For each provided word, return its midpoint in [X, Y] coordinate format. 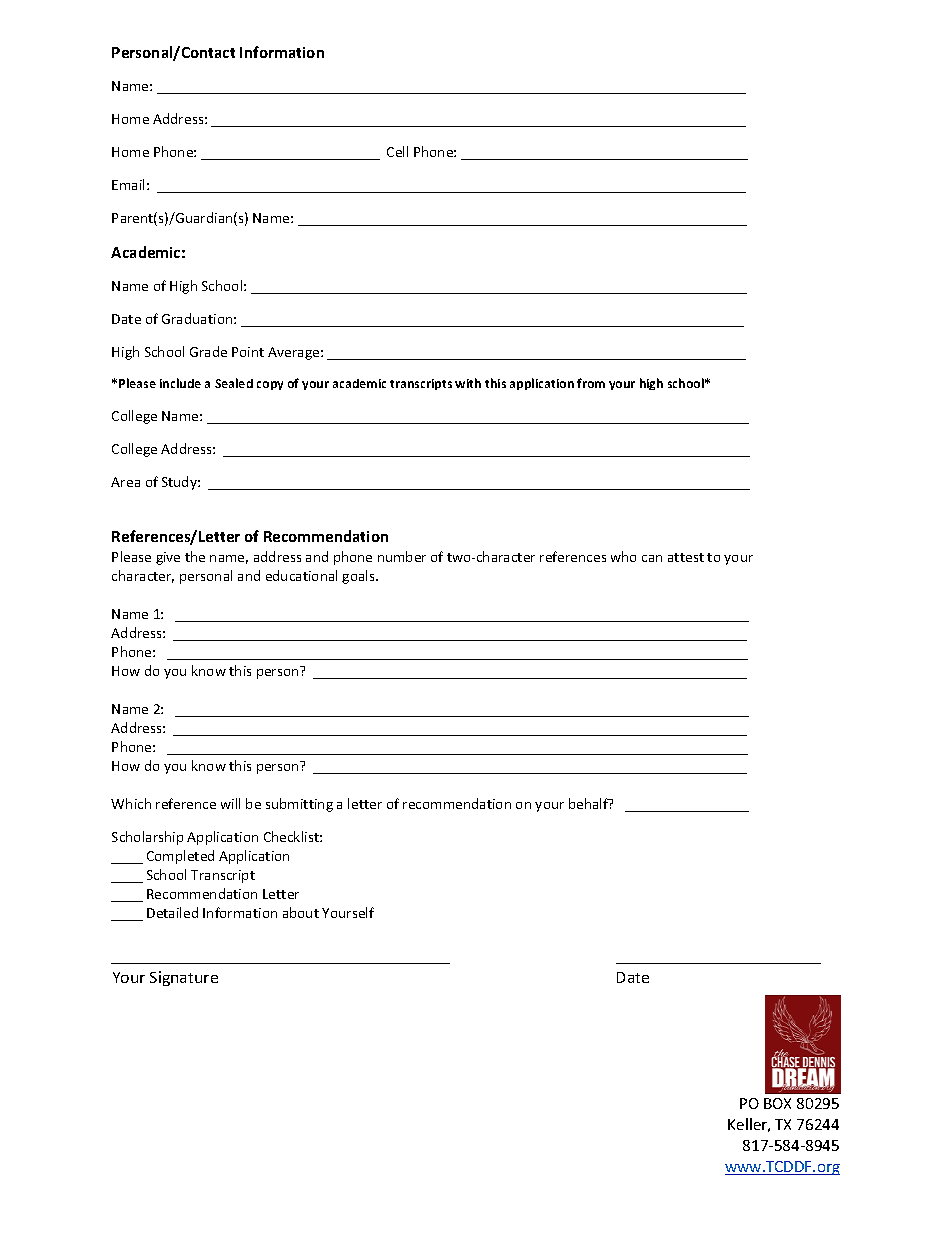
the [195, 556]
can [652, 558]
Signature [184, 978]
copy [270, 385]
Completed [180, 857]
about [301, 912]
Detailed [172, 912]
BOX [777, 1103]
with [468, 383]
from [591, 383]
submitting [299, 805]
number [402, 556]
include [180, 383]
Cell [397, 151]
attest [686, 557]
